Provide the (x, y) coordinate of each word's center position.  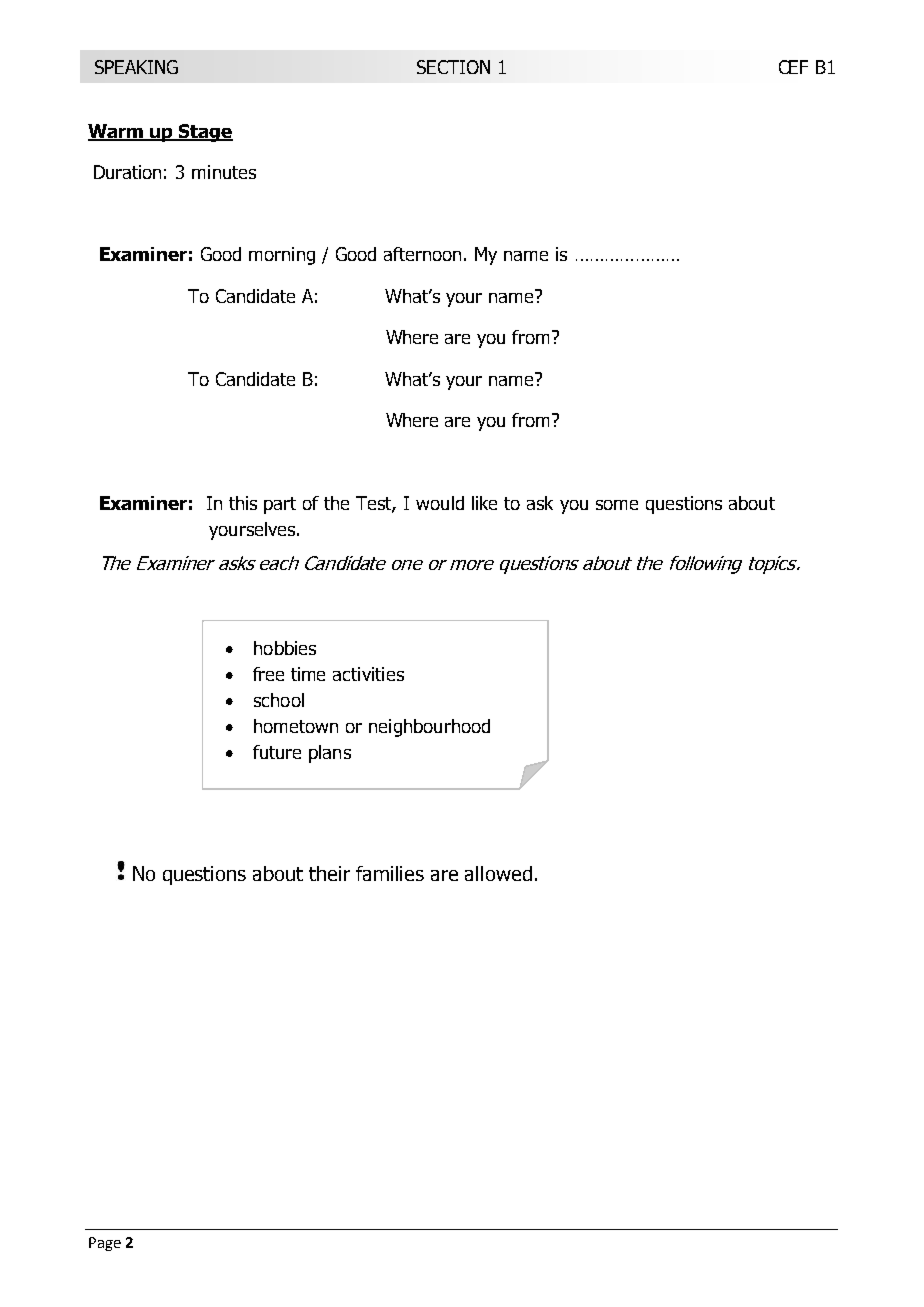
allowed (498, 873)
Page (105, 1244)
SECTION (453, 67)
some (617, 505)
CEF (793, 67)
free (268, 674)
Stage (205, 133)
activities (368, 674)
